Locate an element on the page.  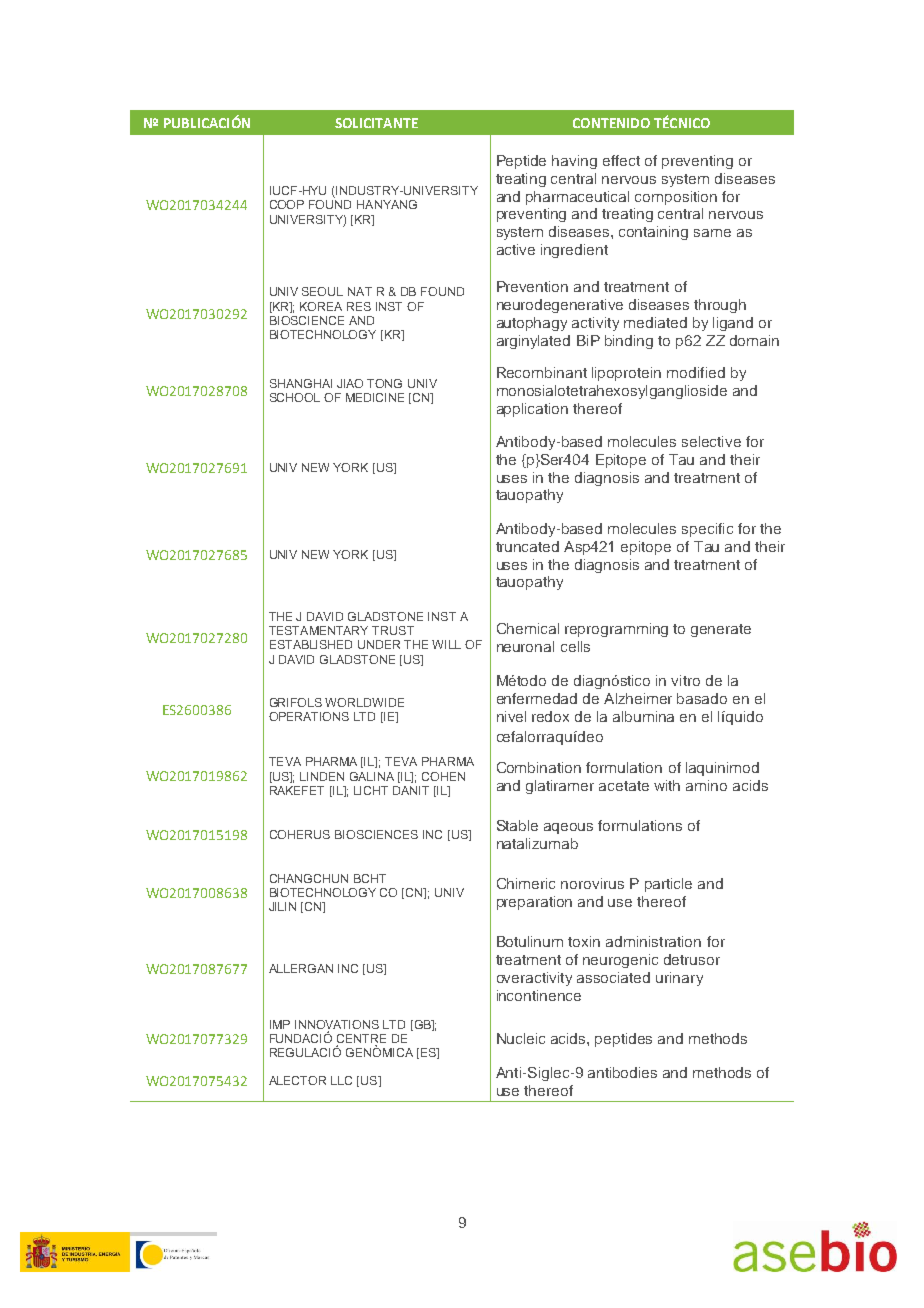
Recombinant is located at coordinates (542, 372).
